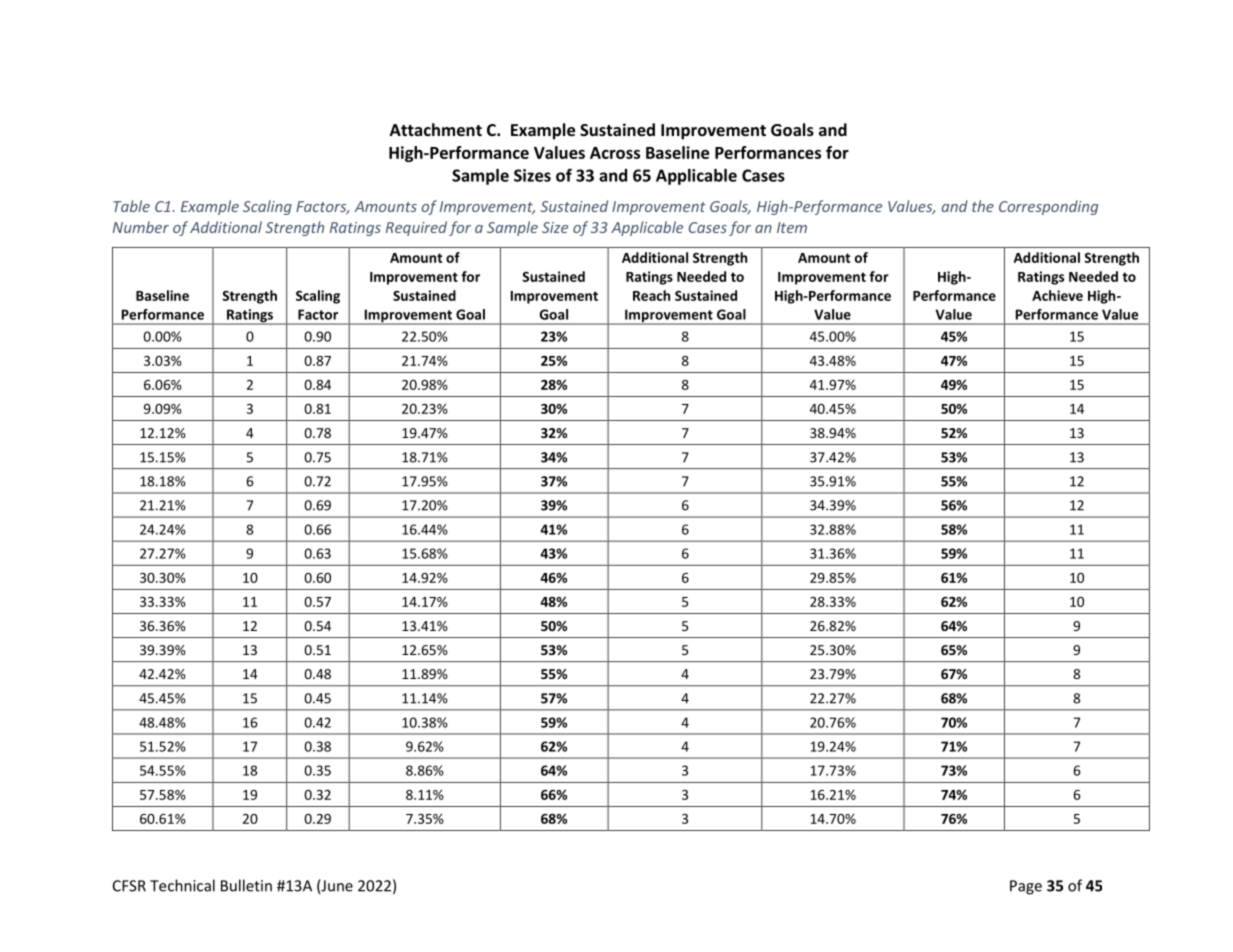 This screenshot has height=952, width=1233. Describe the element at coordinates (436, 129) in the screenshot. I see `Attachment` at that location.
